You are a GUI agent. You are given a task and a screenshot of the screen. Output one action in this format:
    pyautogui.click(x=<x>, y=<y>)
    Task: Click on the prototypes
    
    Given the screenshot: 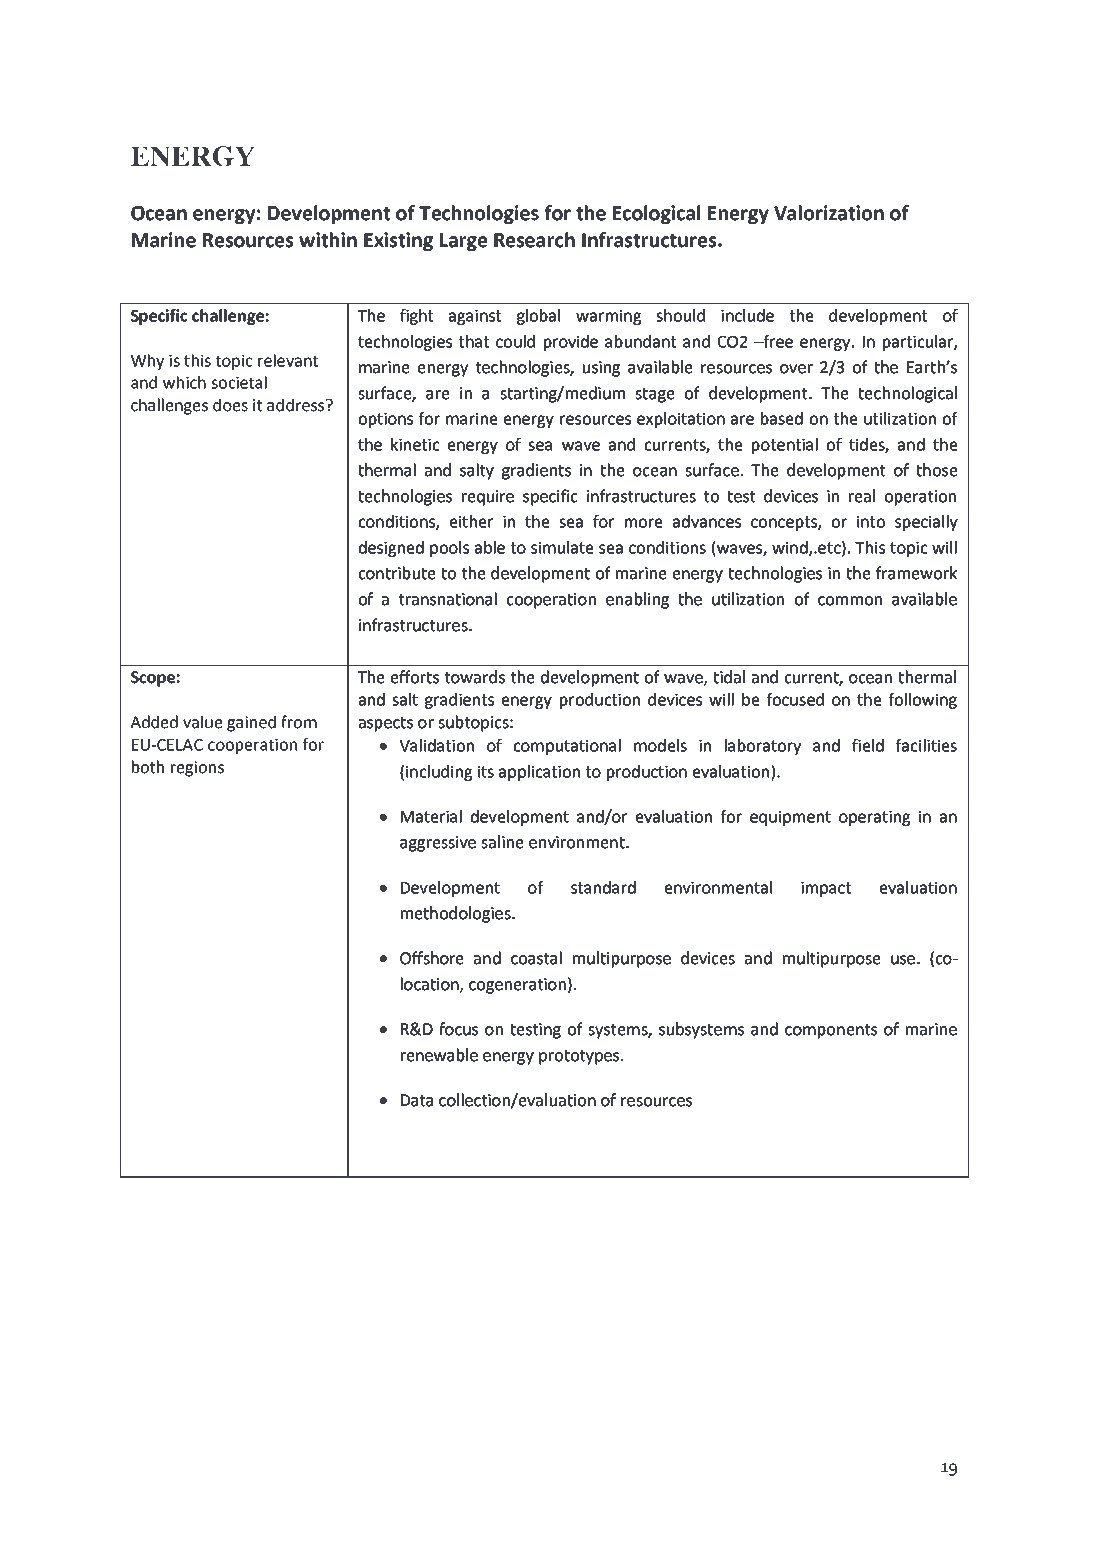 What is the action you would take?
    pyautogui.click(x=580, y=1057)
